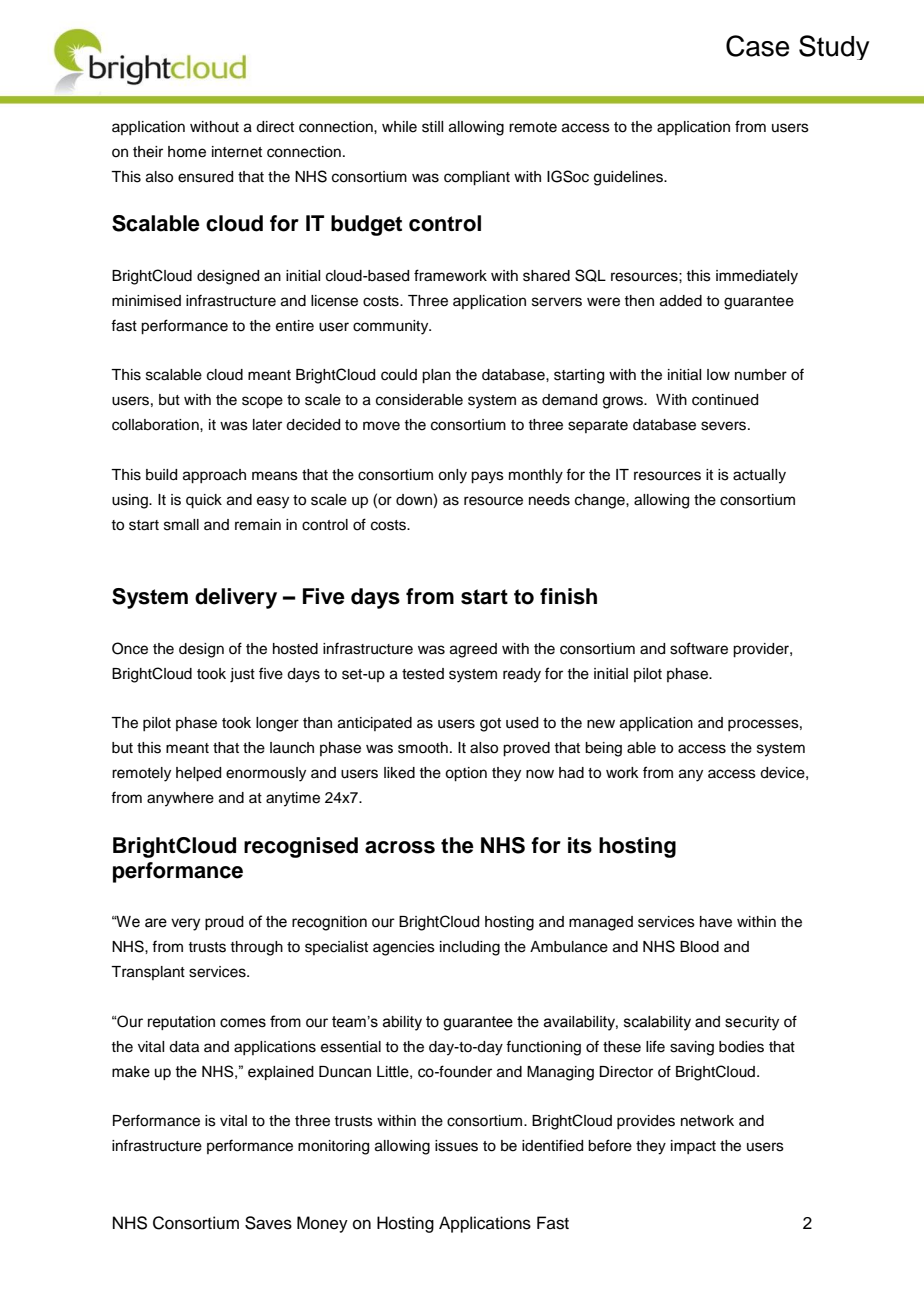 The image size is (924, 1308). Describe the element at coordinates (268, 1223) in the image. I see `Saves` at that location.
